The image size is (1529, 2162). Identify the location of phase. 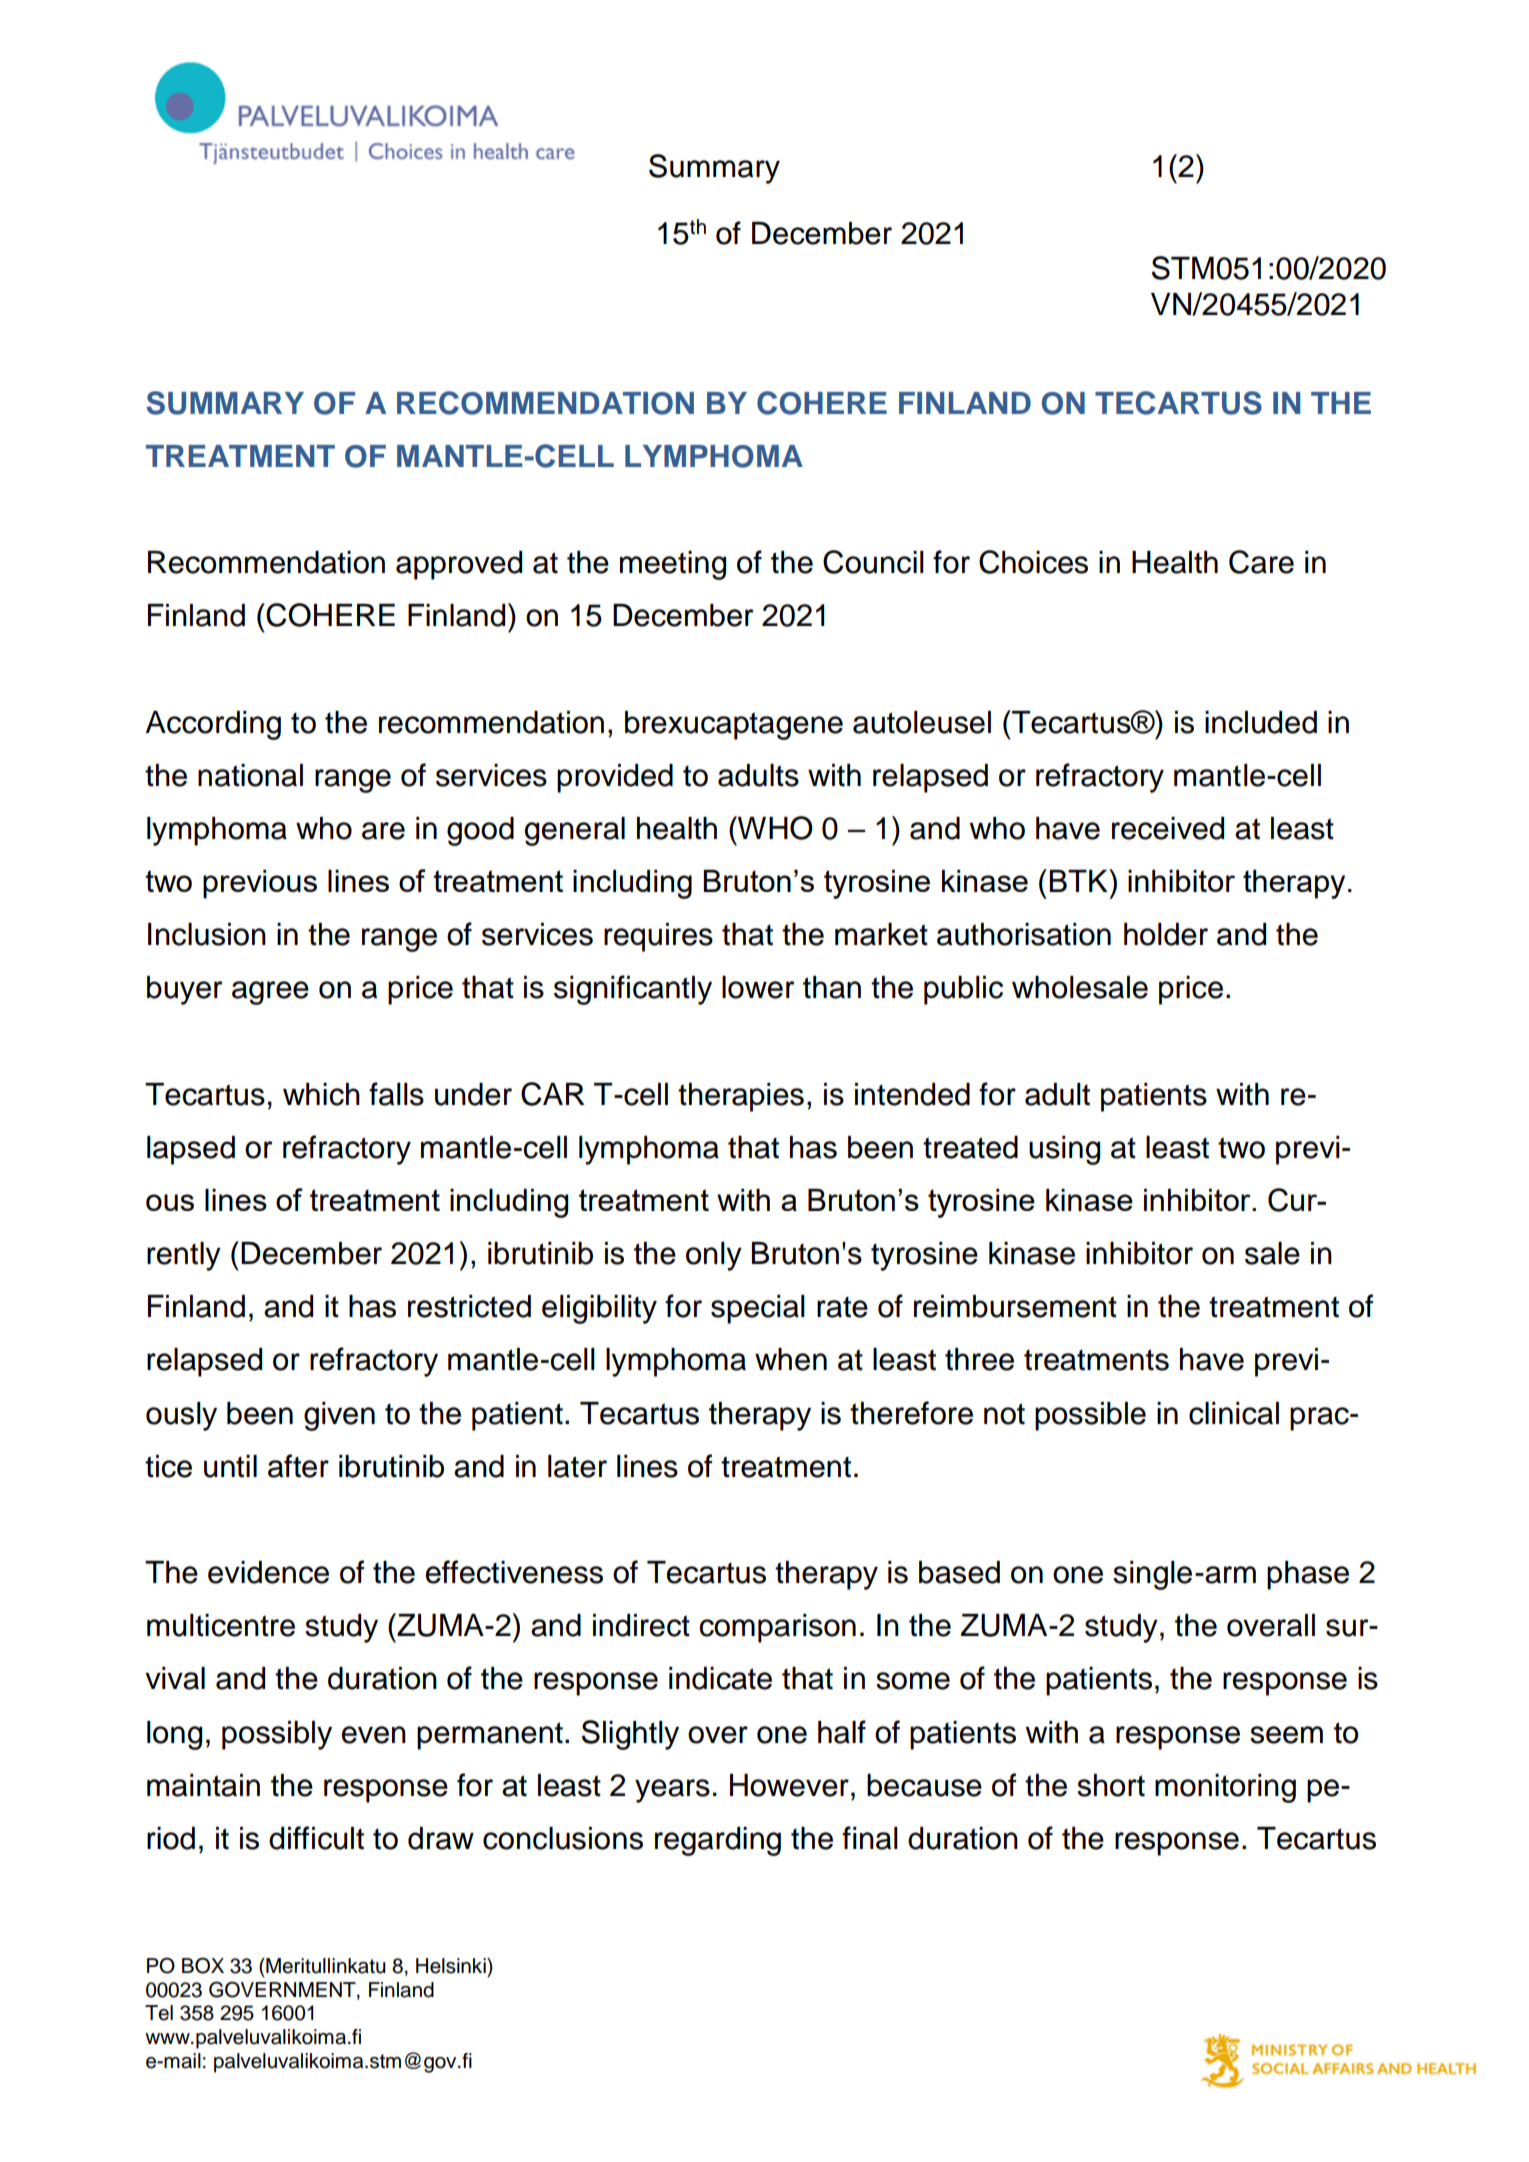
(1308, 1575).
